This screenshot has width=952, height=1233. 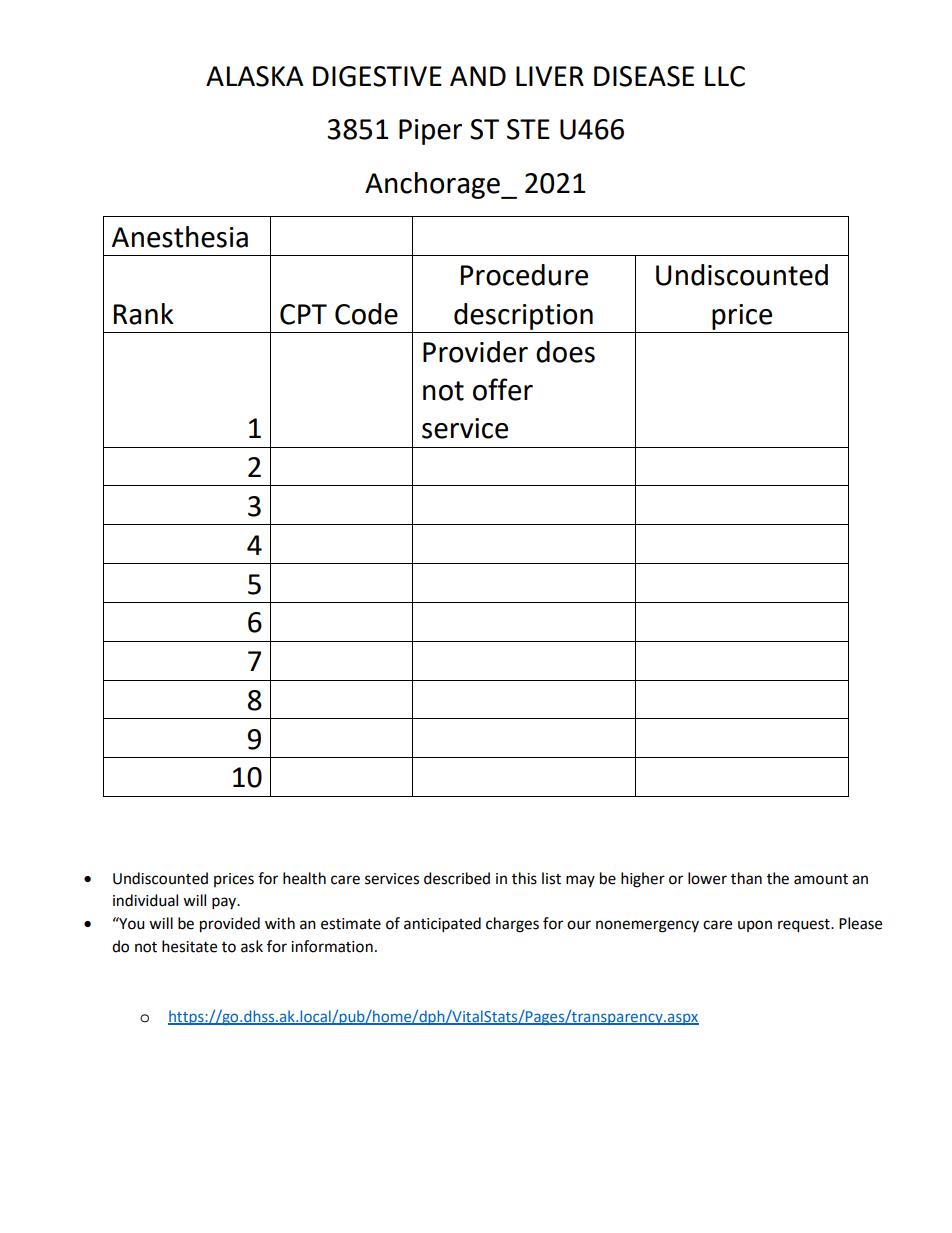 I want to click on provided, so click(x=230, y=925).
